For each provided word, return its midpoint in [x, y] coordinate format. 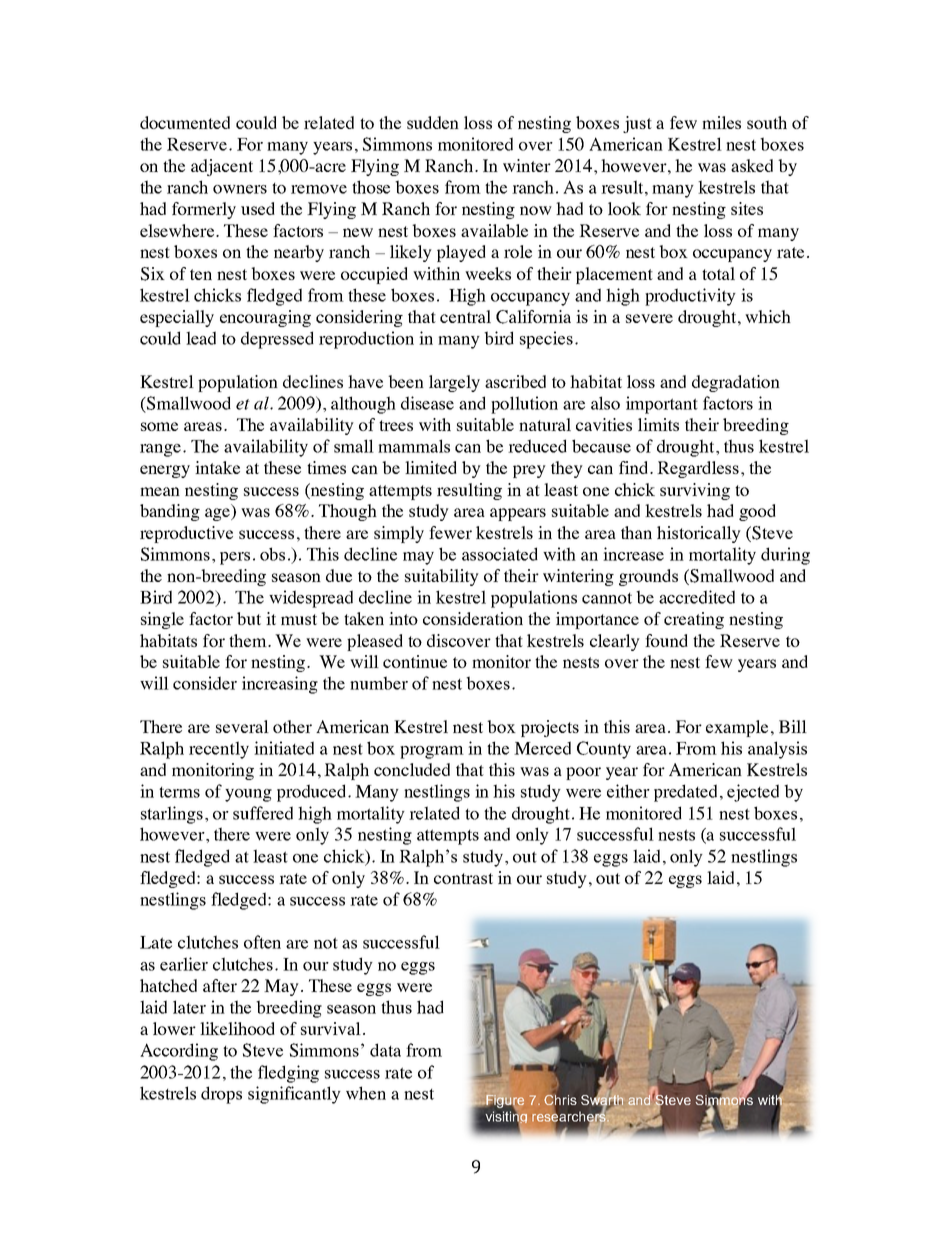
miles [721, 122]
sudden [433, 122]
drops [221, 1095]
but [249, 618]
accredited [697, 597]
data [385, 1050]
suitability [442, 577]
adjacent [222, 167]
